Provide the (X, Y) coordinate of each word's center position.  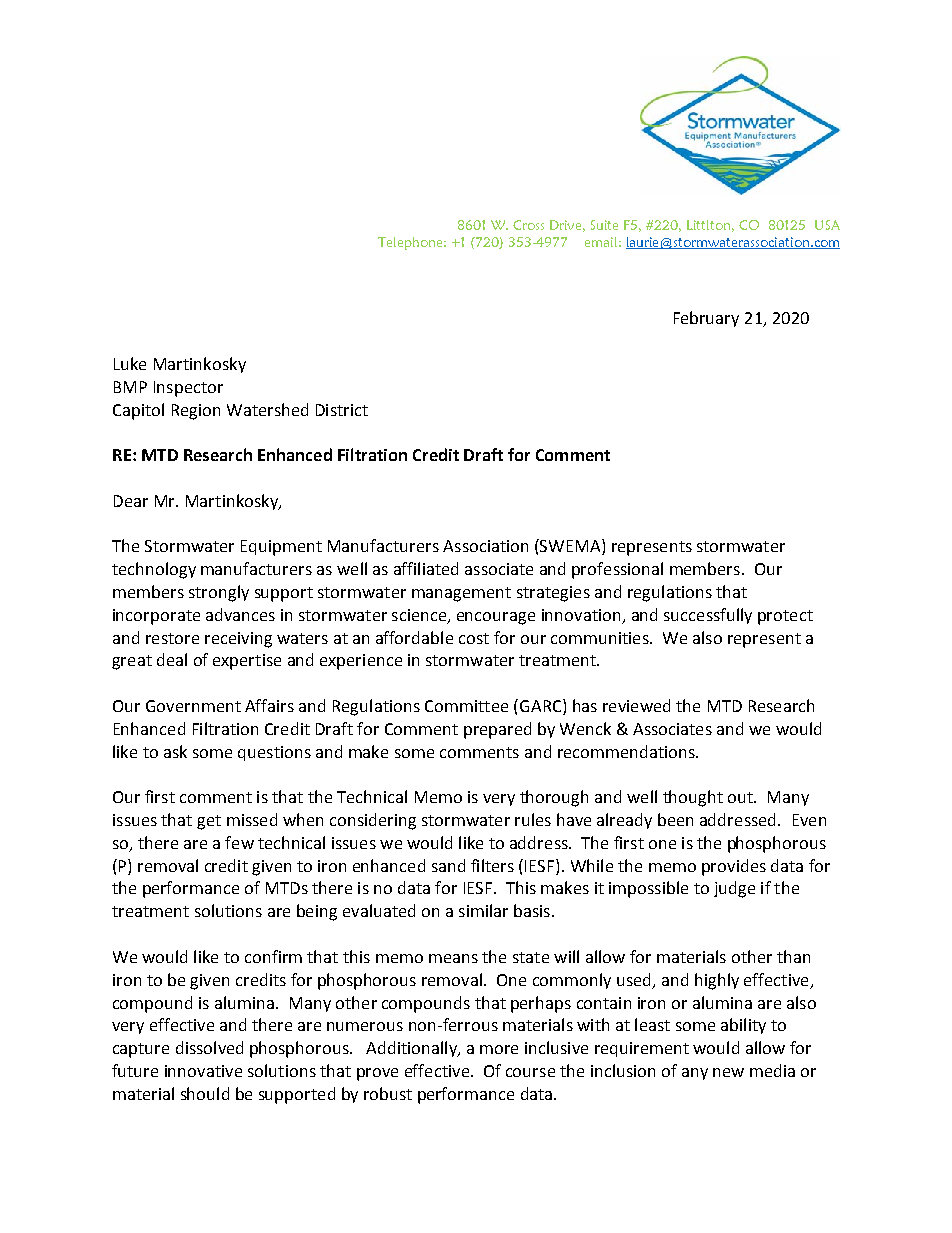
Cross (528, 225)
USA (827, 225)
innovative (203, 1071)
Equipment (281, 548)
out (741, 797)
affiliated (426, 568)
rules (533, 819)
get (209, 822)
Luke (130, 363)
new (728, 1072)
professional (617, 570)
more (499, 1049)
